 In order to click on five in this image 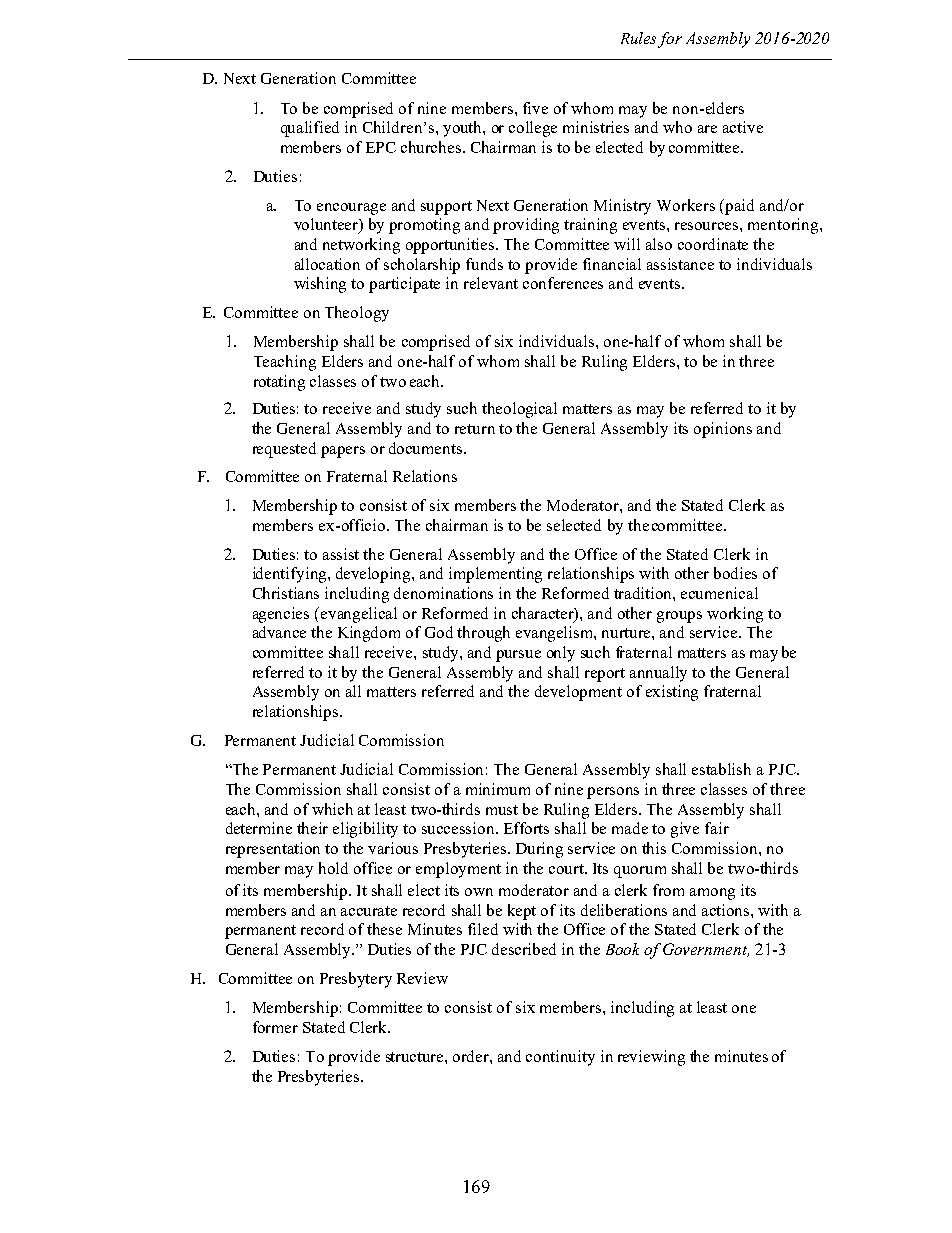, I will do `click(535, 108)`.
